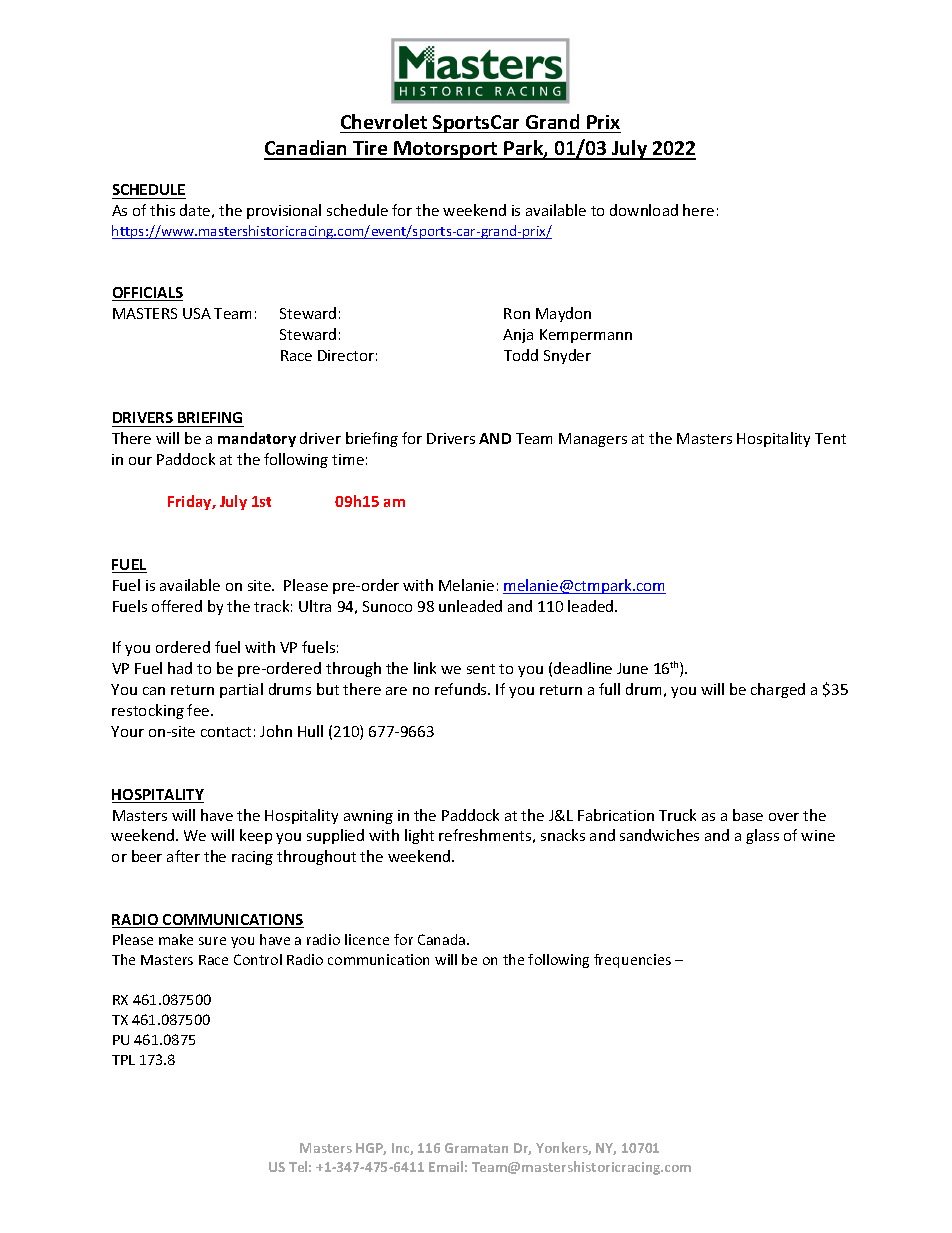 The height and width of the document is (1233, 952). What do you see at coordinates (257, 439) in the document?
I see `mandatory` at bounding box center [257, 439].
